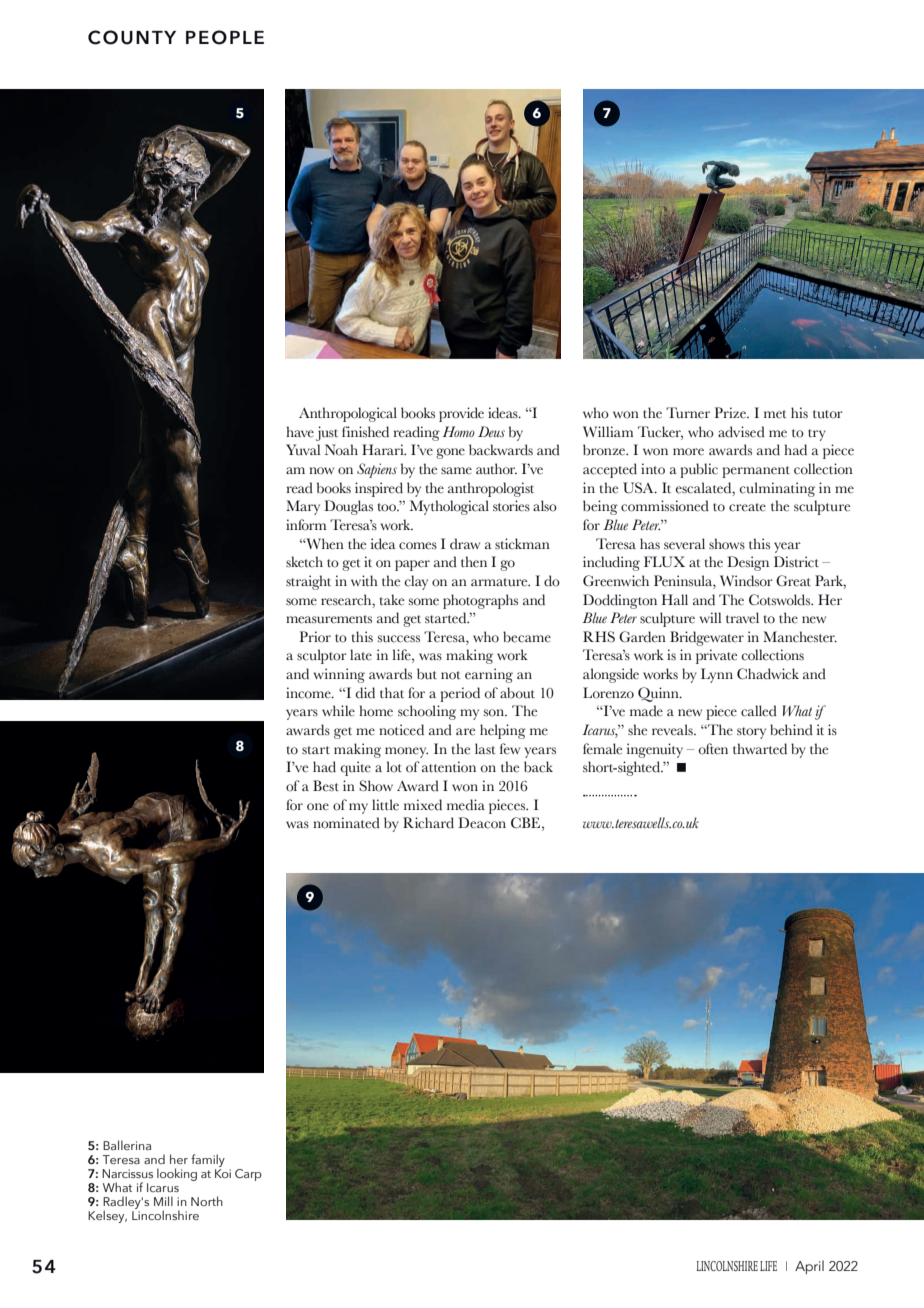  Describe the element at coordinates (809, 1267) in the page. I see `April` at that location.
